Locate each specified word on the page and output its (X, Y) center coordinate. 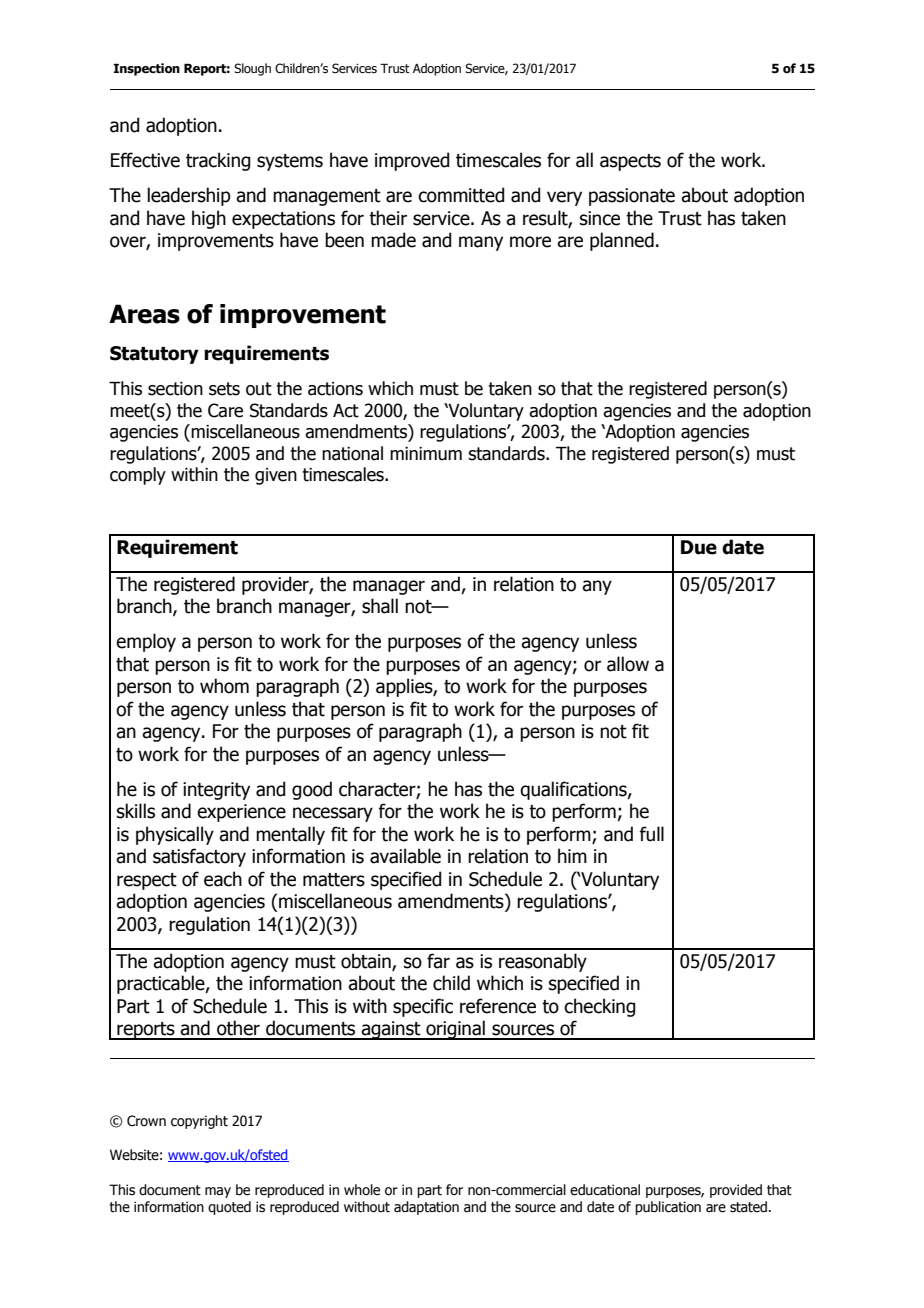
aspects (630, 162)
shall (380, 606)
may (218, 1192)
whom (224, 686)
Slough (252, 69)
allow (628, 664)
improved (412, 161)
